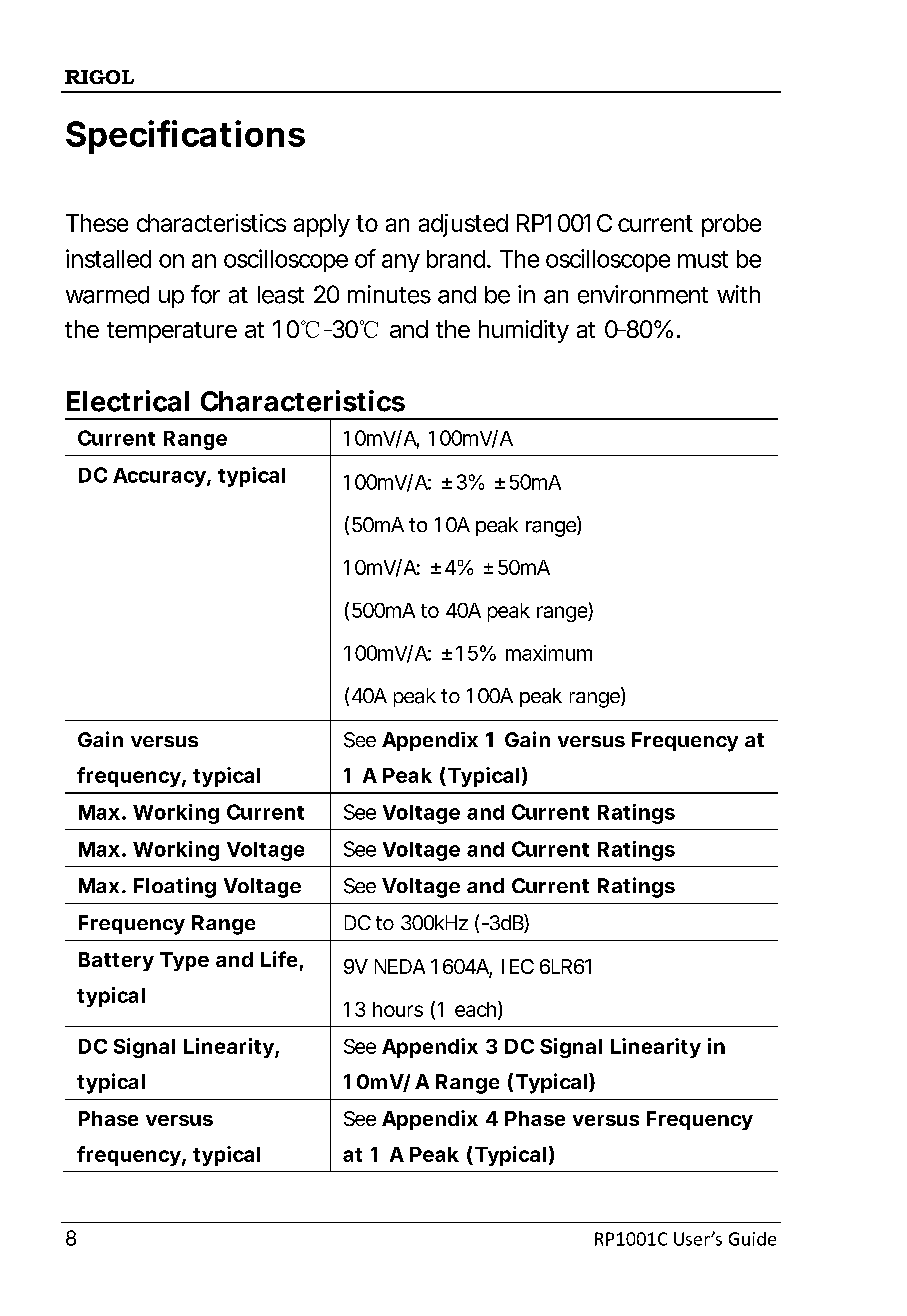 The height and width of the screenshot is (1316, 907). Describe the element at coordinates (731, 225) in the screenshot. I see `probe` at that location.
